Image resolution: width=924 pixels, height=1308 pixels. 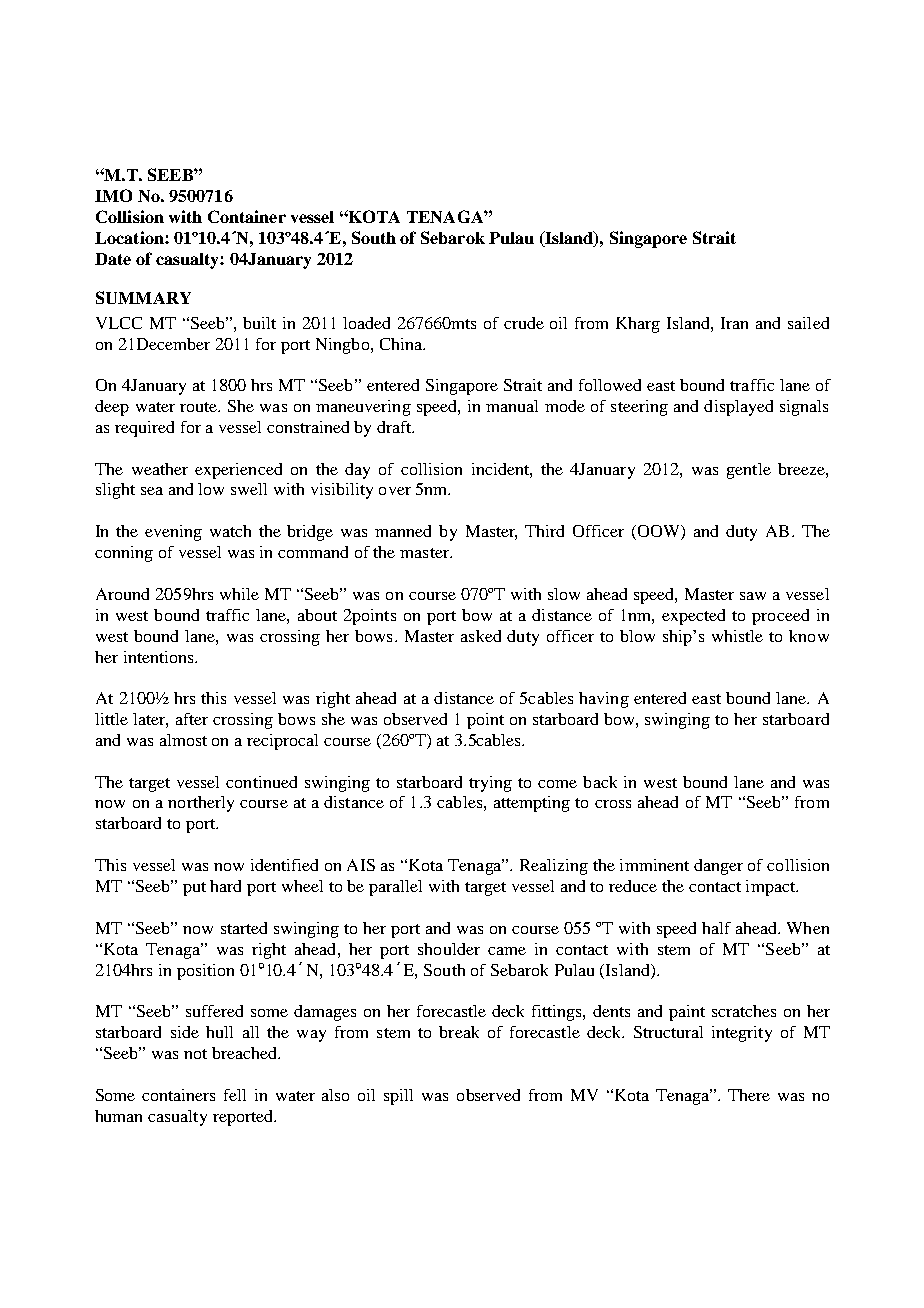 What do you see at coordinates (734, 323) in the screenshot?
I see `Iran` at bounding box center [734, 323].
